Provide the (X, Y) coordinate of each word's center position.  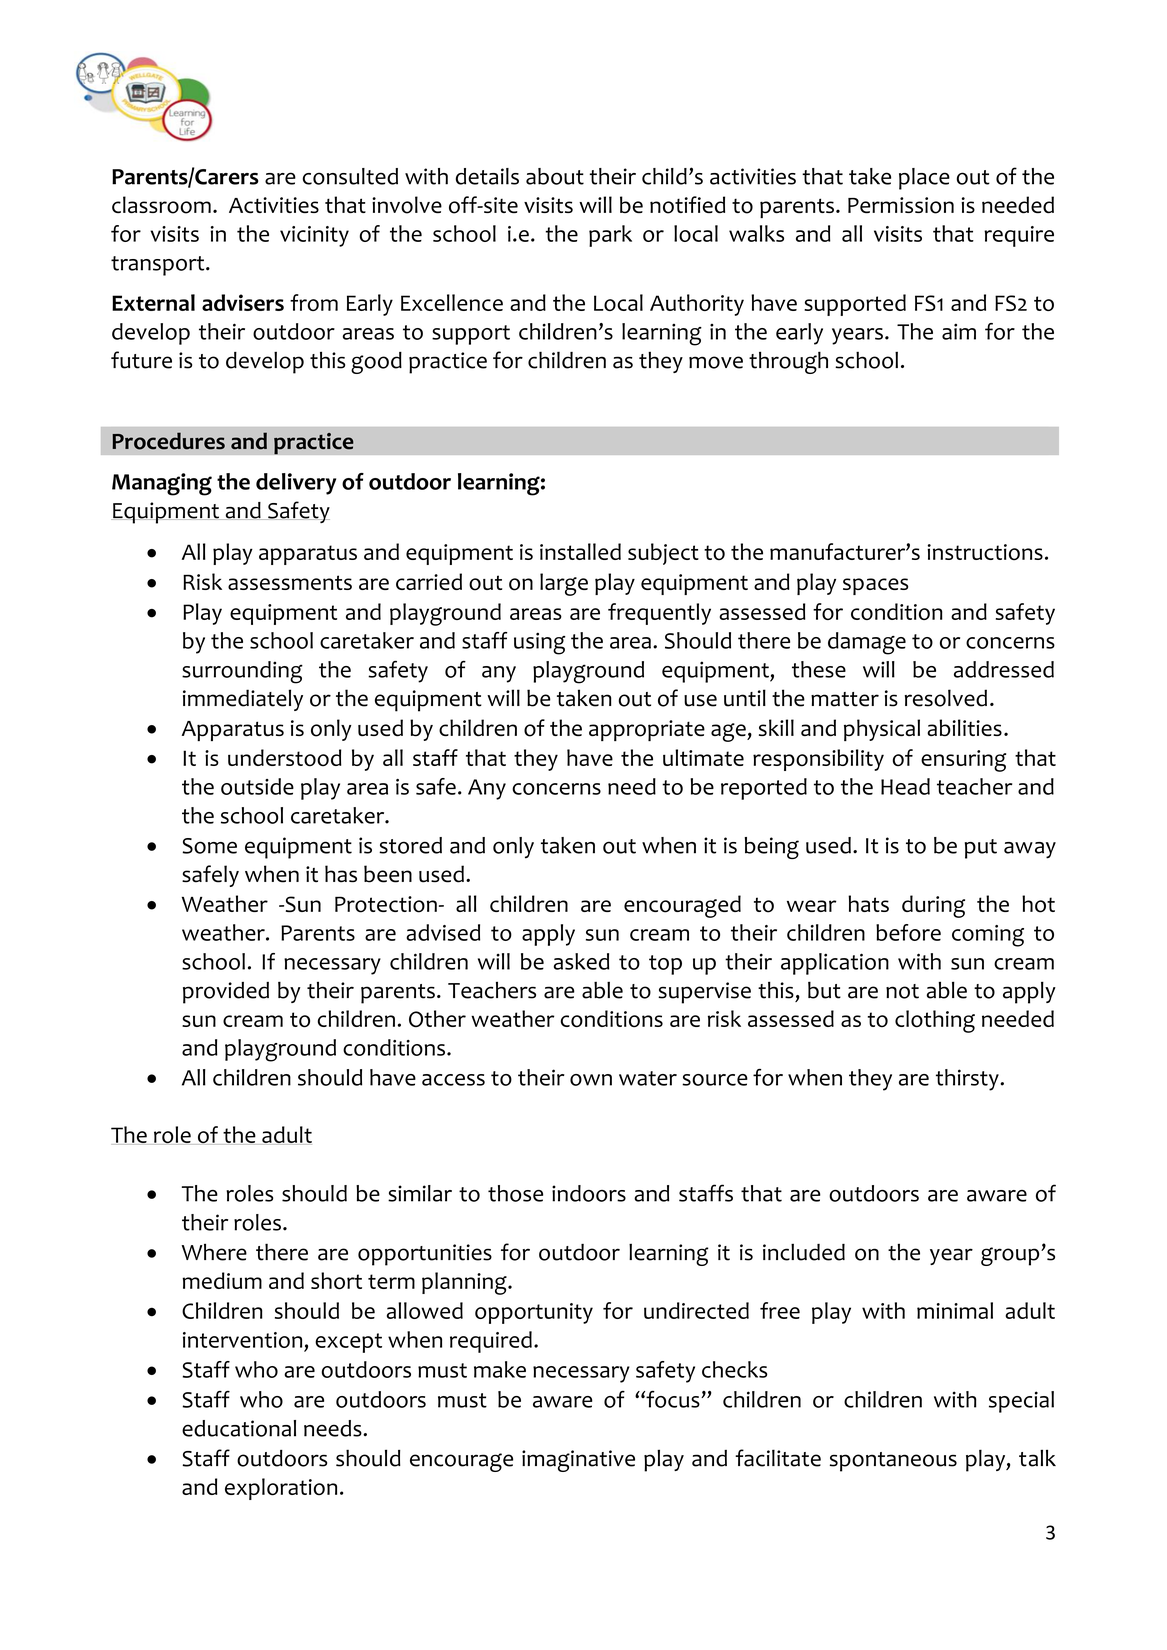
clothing (935, 1021)
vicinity (314, 236)
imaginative (578, 1461)
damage (867, 643)
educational (239, 1428)
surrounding (242, 672)
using (540, 643)
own (591, 1080)
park (610, 236)
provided (226, 993)
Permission (901, 205)
